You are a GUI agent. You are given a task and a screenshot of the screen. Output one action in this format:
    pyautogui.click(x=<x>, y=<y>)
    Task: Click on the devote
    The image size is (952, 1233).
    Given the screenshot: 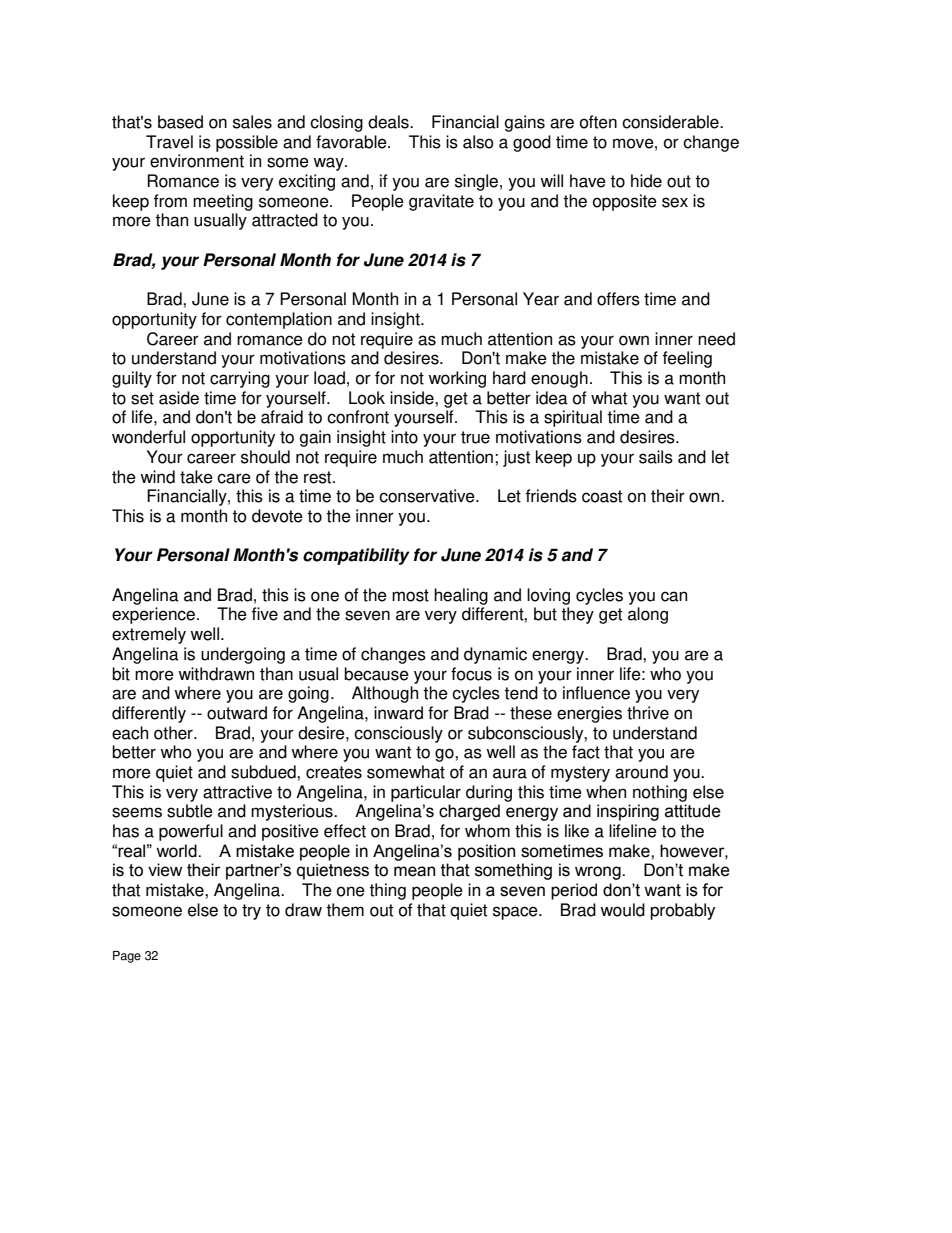 What is the action you would take?
    pyautogui.click(x=277, y=516)
